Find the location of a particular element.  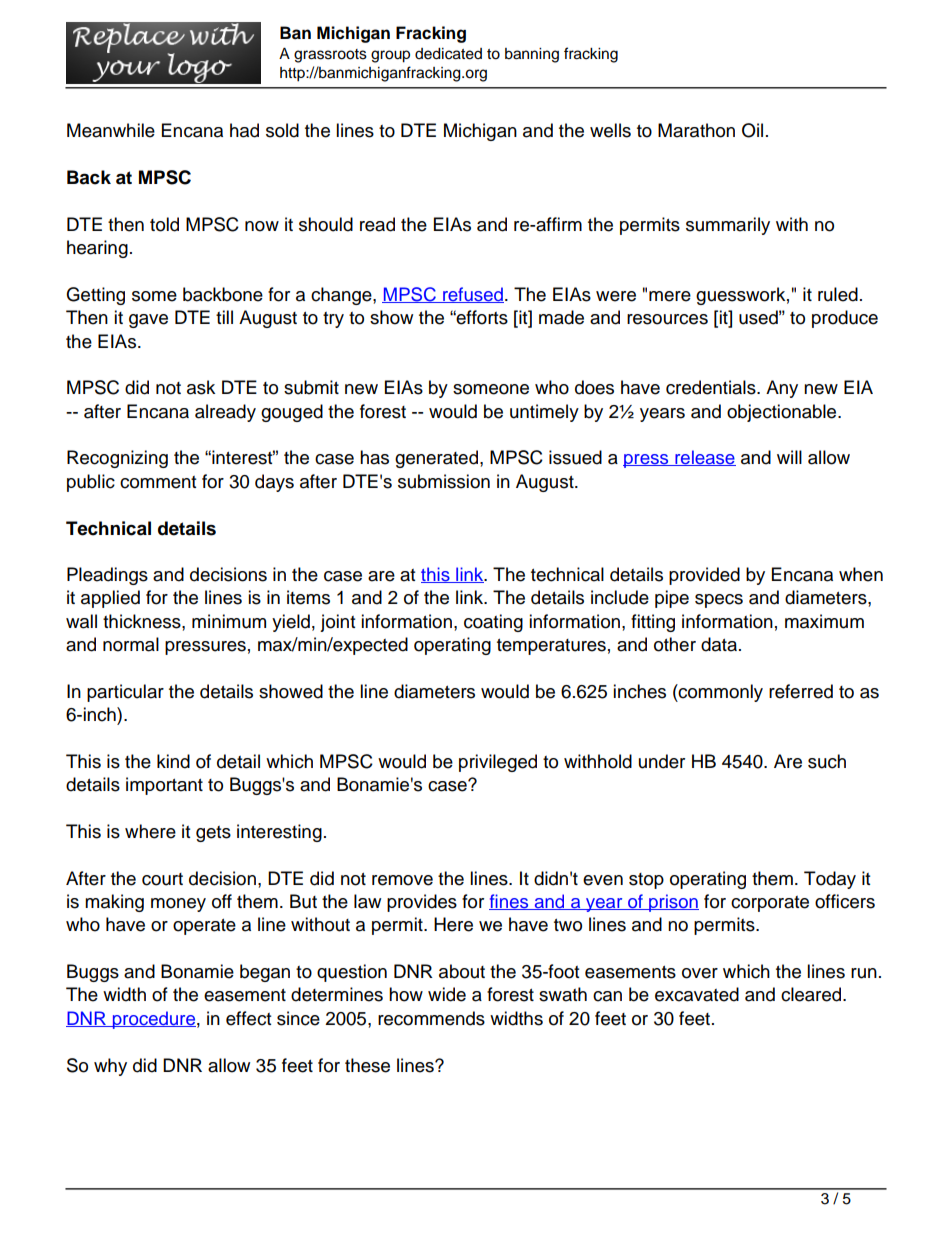

such is located at coordinates (827, 761).
